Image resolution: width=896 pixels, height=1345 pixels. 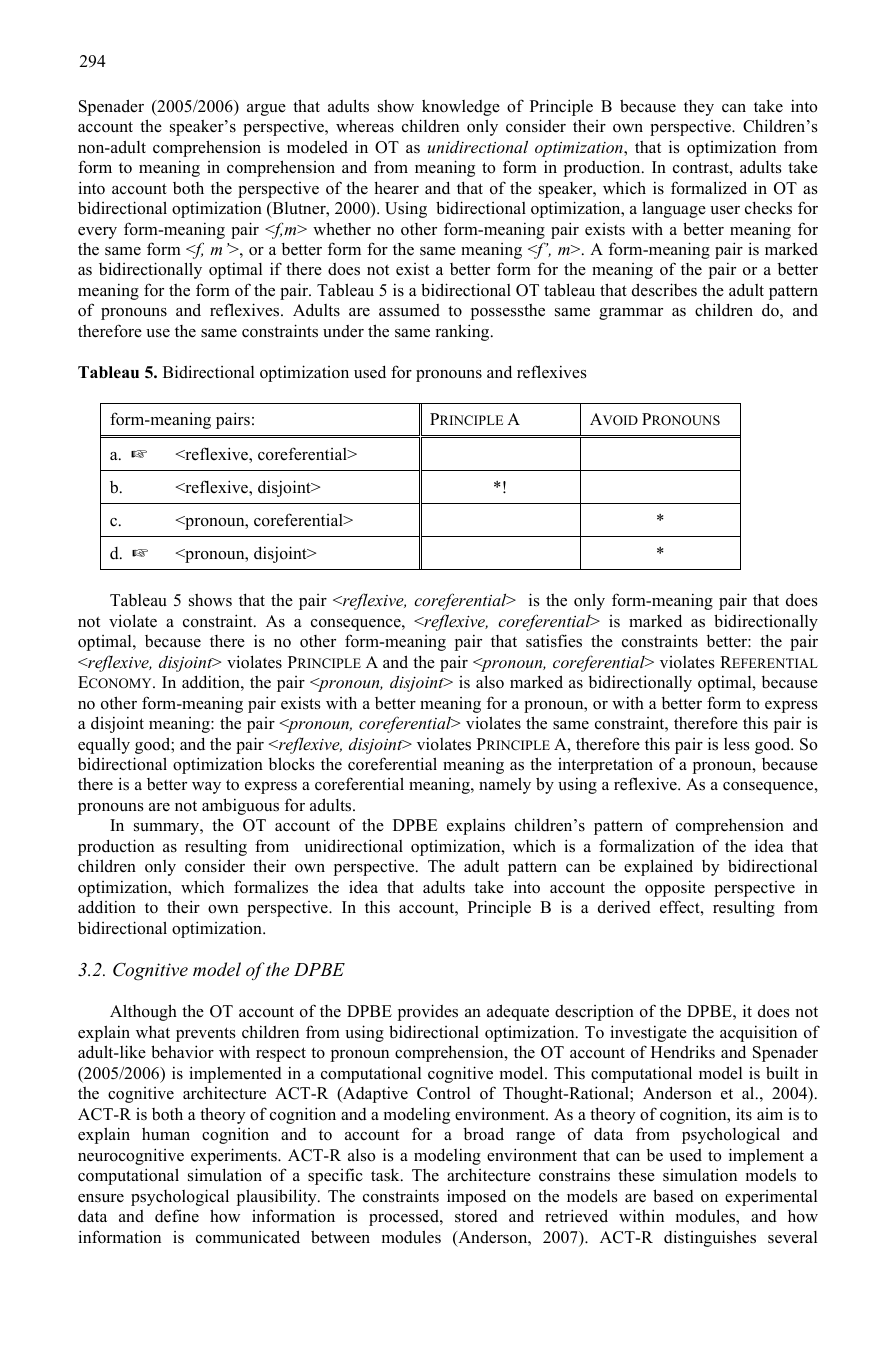 What do you see at coordinates (177, 1216) in the screenshot?
I see `define` at bounding box center [177, 1216].
